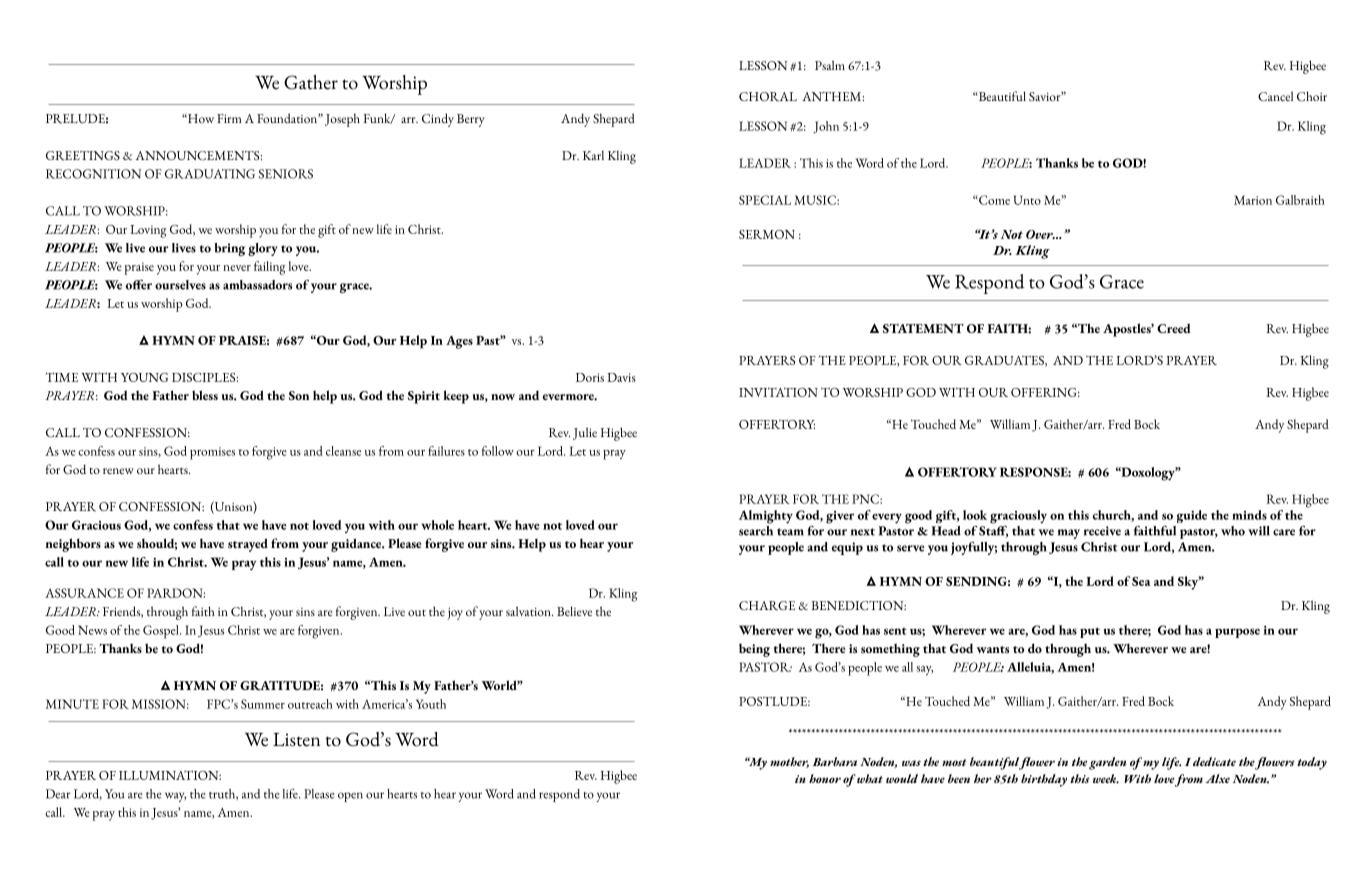 The width and height of the page is (1372, 887). Describe the element at coordinates (175, 797) in the page. I see `way` at that location.
